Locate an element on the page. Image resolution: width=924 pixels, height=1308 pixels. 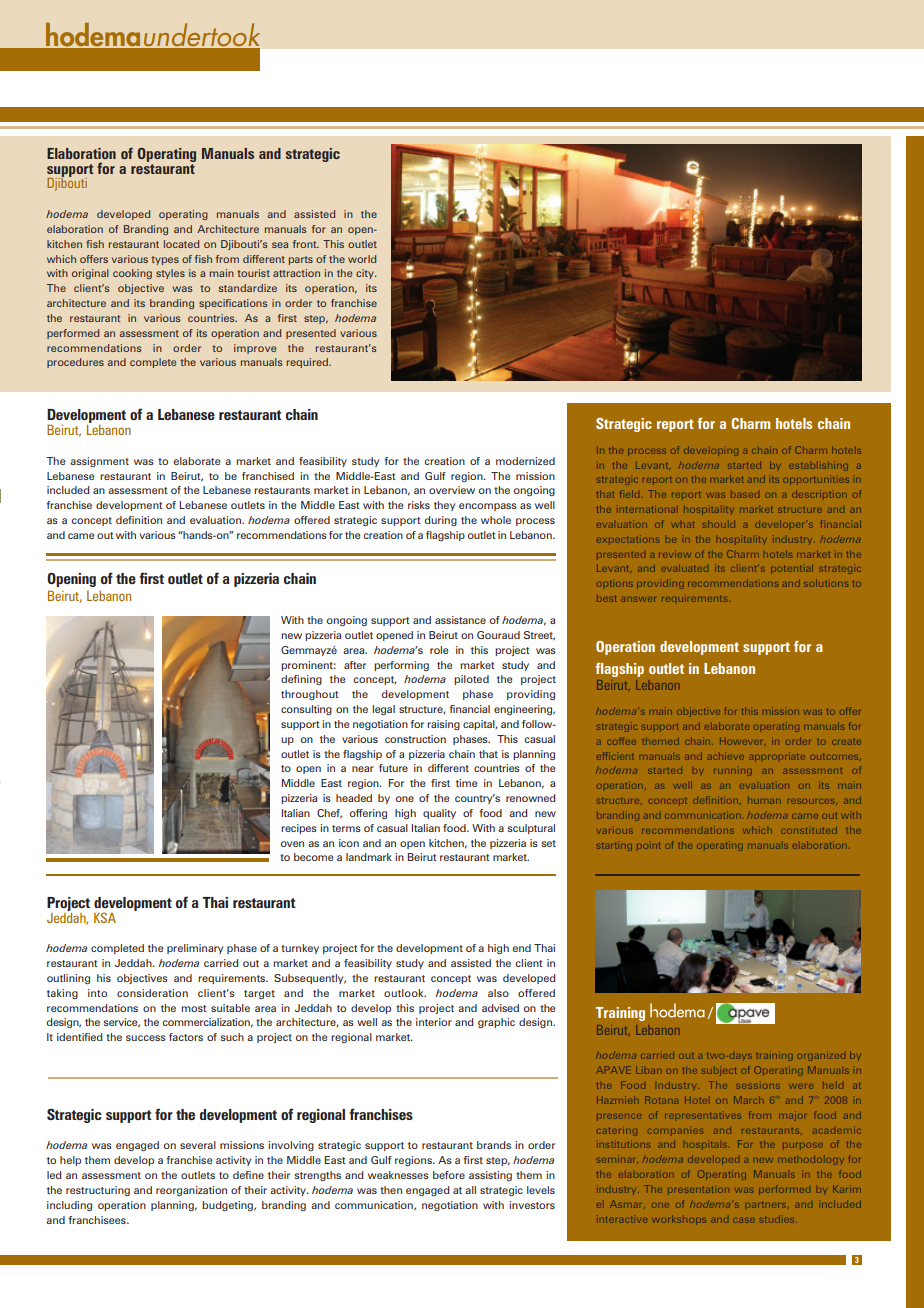
partners is located at coordinates (766, 1205).
